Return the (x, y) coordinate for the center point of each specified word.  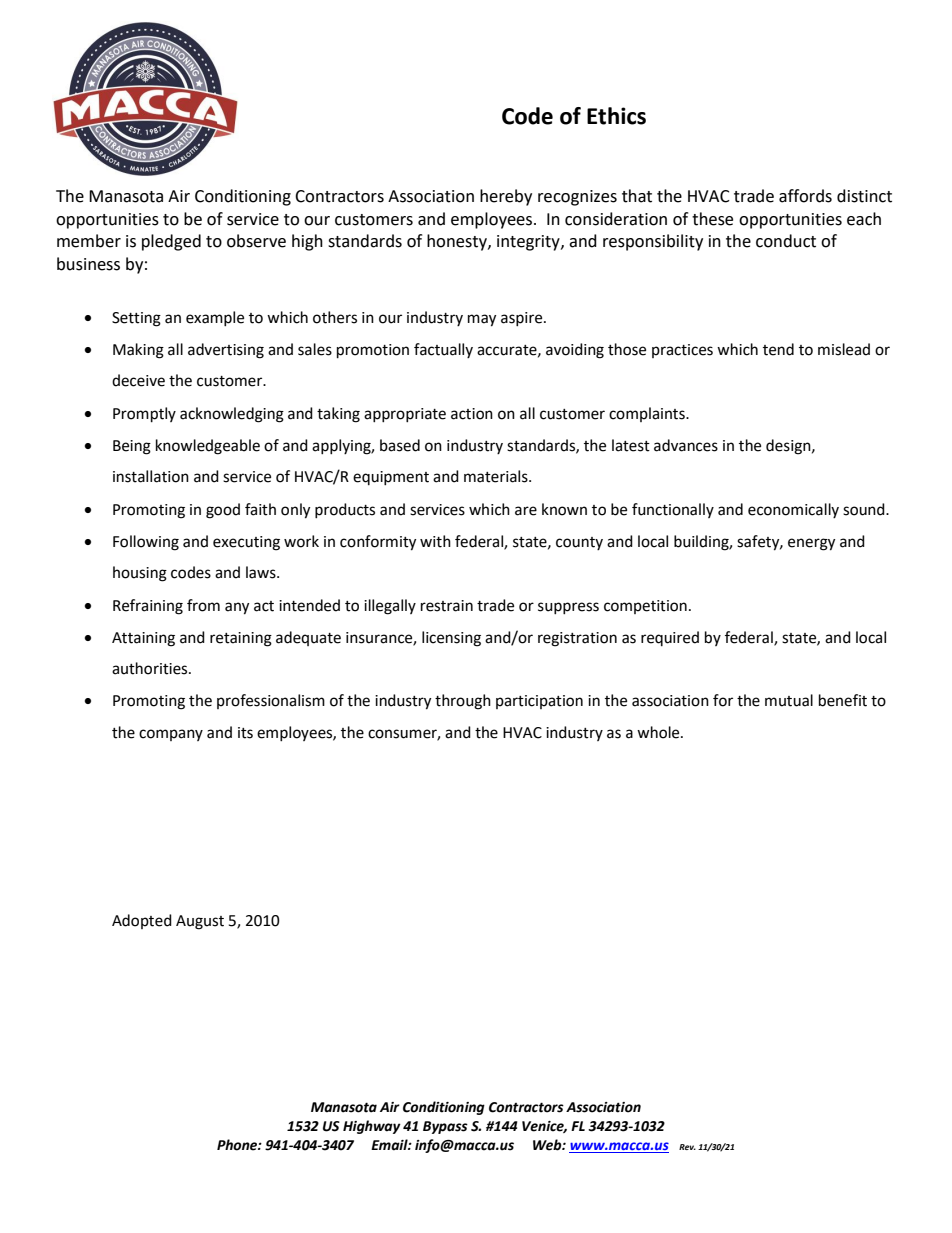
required (670, 638)
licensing (451, 639)
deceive (138, 380)
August (200, 922)
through (463, 702)
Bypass (445, 1127)
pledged (171, 242)
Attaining (143, 639)
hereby (506, 197)
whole (659, 732)
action (472, 414)
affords (805, 196)
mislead (844, 349)
